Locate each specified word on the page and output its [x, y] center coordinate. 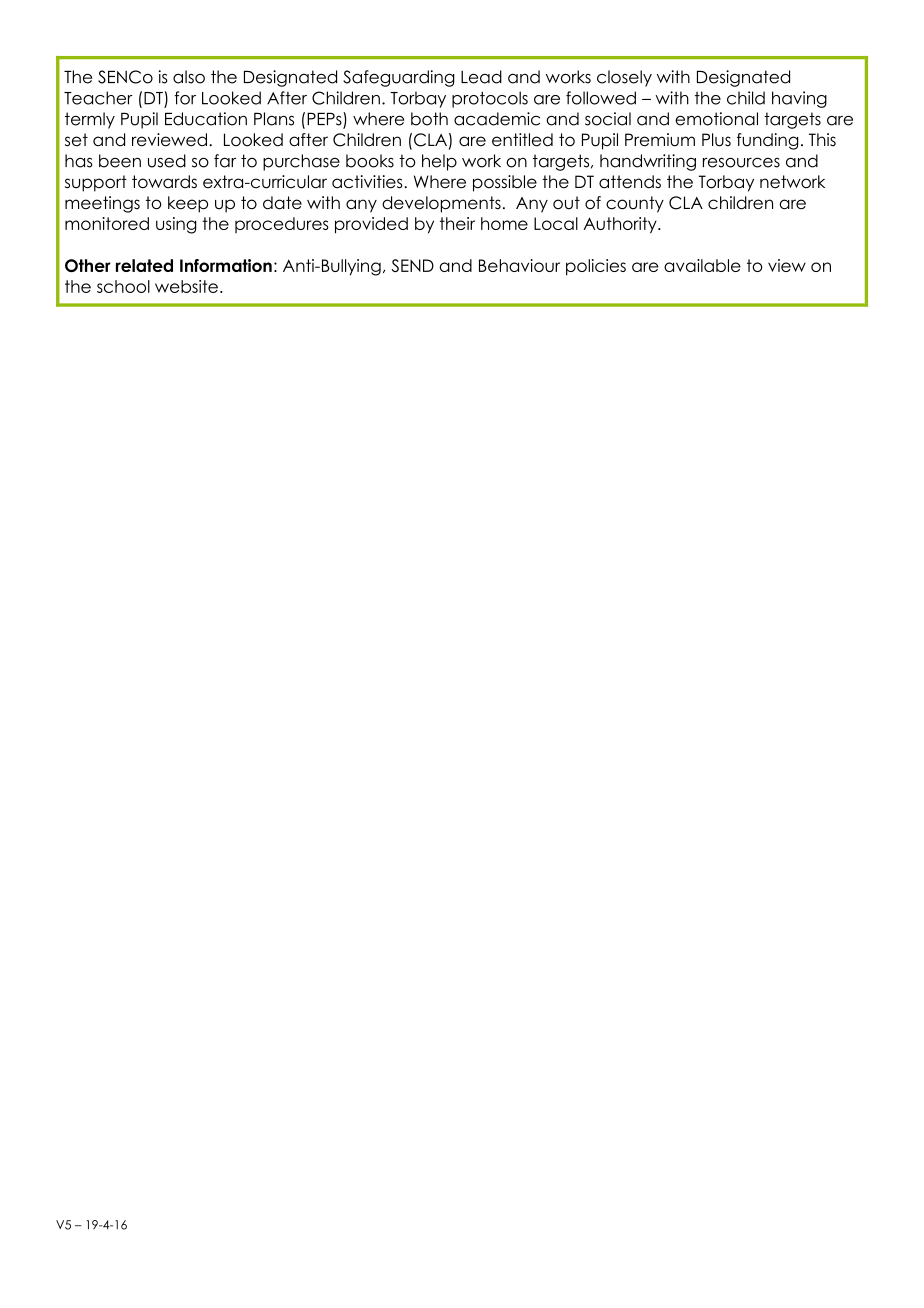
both [429, 119]
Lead [481, 77]
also [189, 77]
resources [741, 162]
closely [624, 78]
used [167, 161]
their [457, 223]
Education [206, 119]
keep [188, 204]
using [176, 225]
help [439, 162]
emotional [716, 119]
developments [441, 204]
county [635, 204]
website [186, 286]
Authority [621, 225]
